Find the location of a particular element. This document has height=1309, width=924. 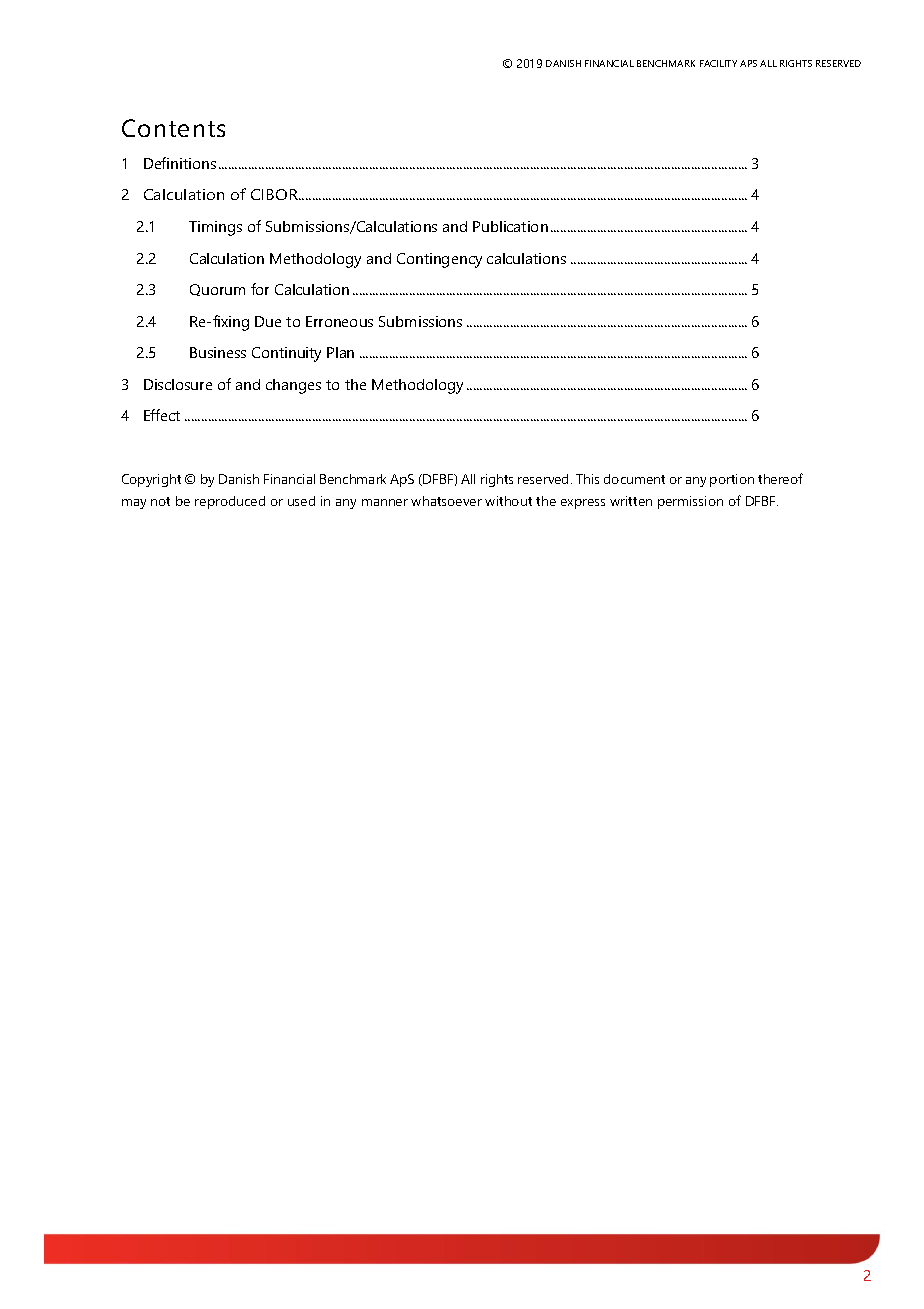

Continuity is located at coordinates (286, 354).
